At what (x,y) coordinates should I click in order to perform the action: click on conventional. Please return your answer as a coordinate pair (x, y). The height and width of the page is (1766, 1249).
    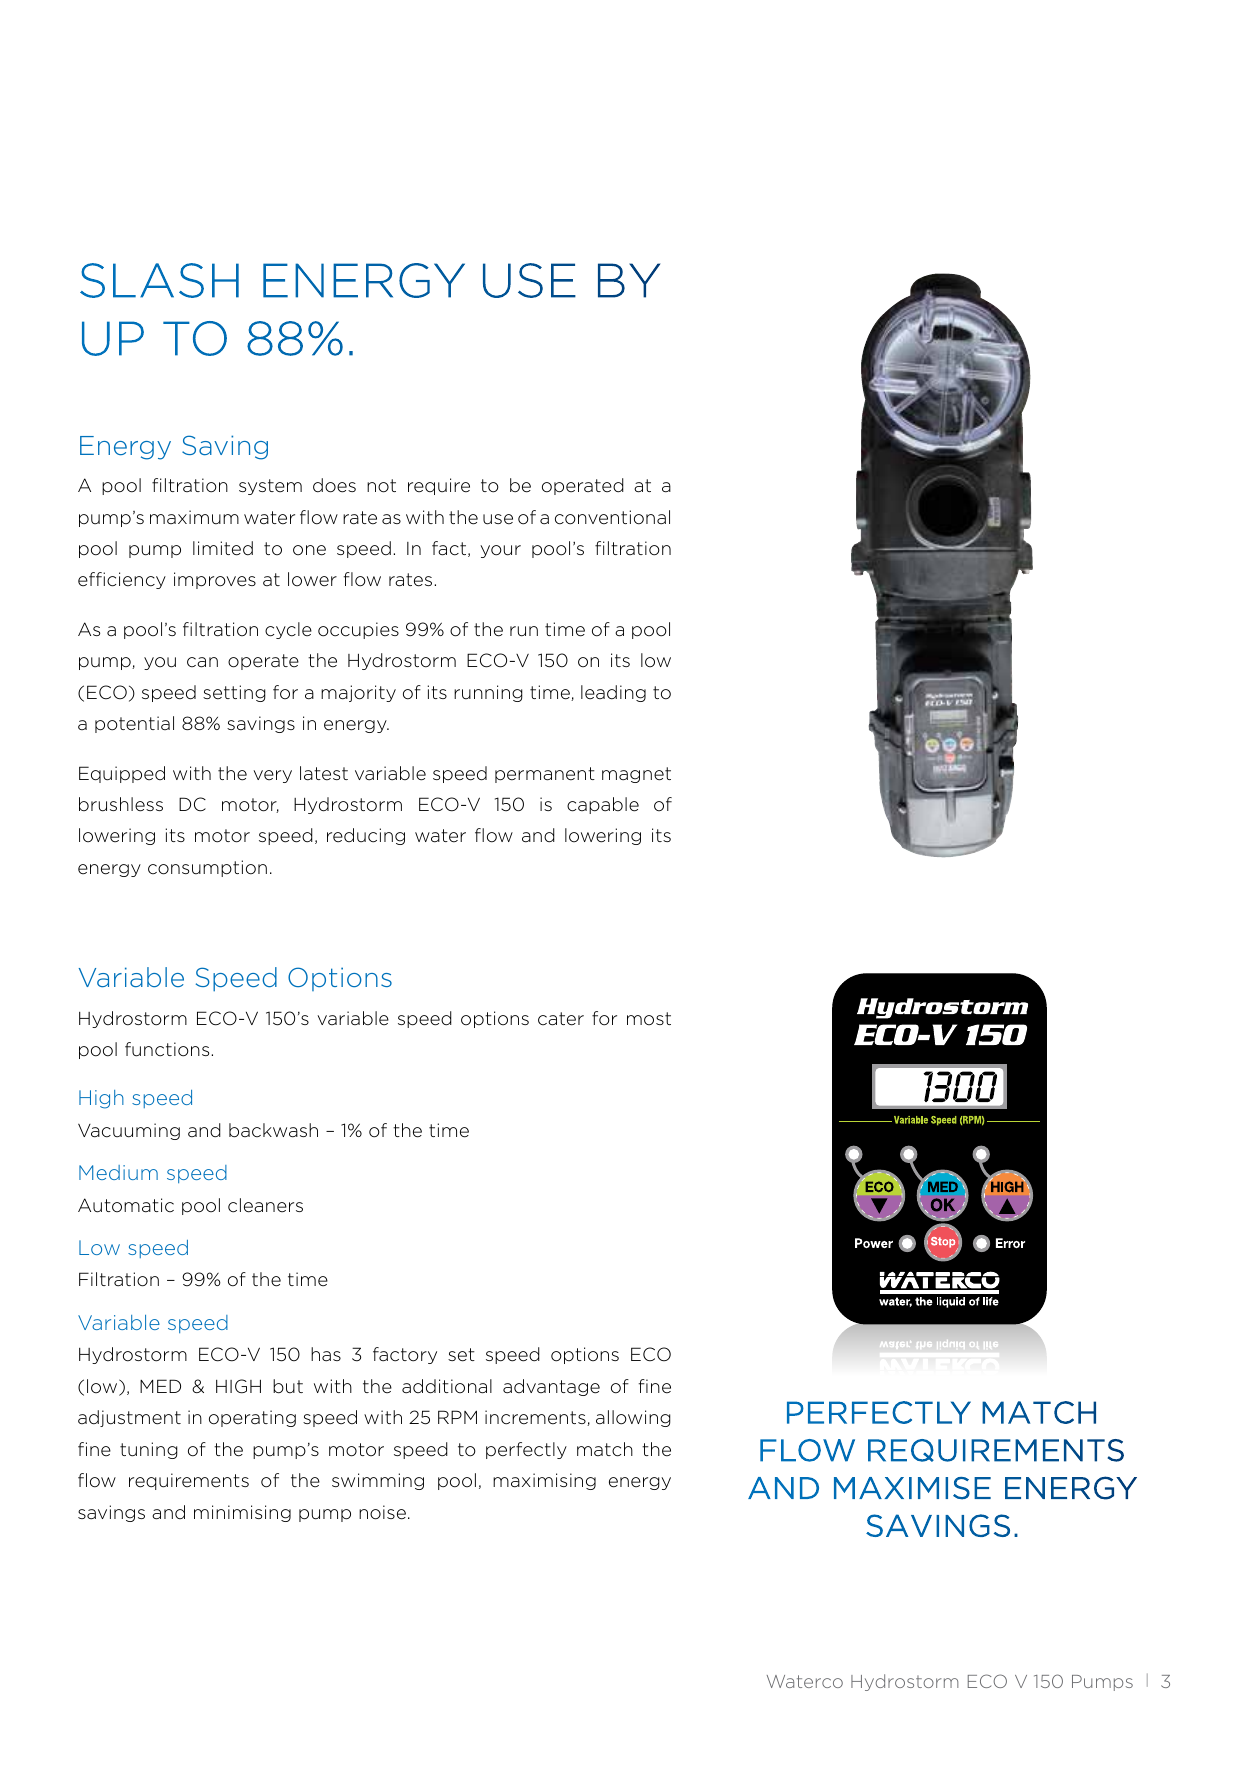
    Looking at the image, I should click on (612, 517).
